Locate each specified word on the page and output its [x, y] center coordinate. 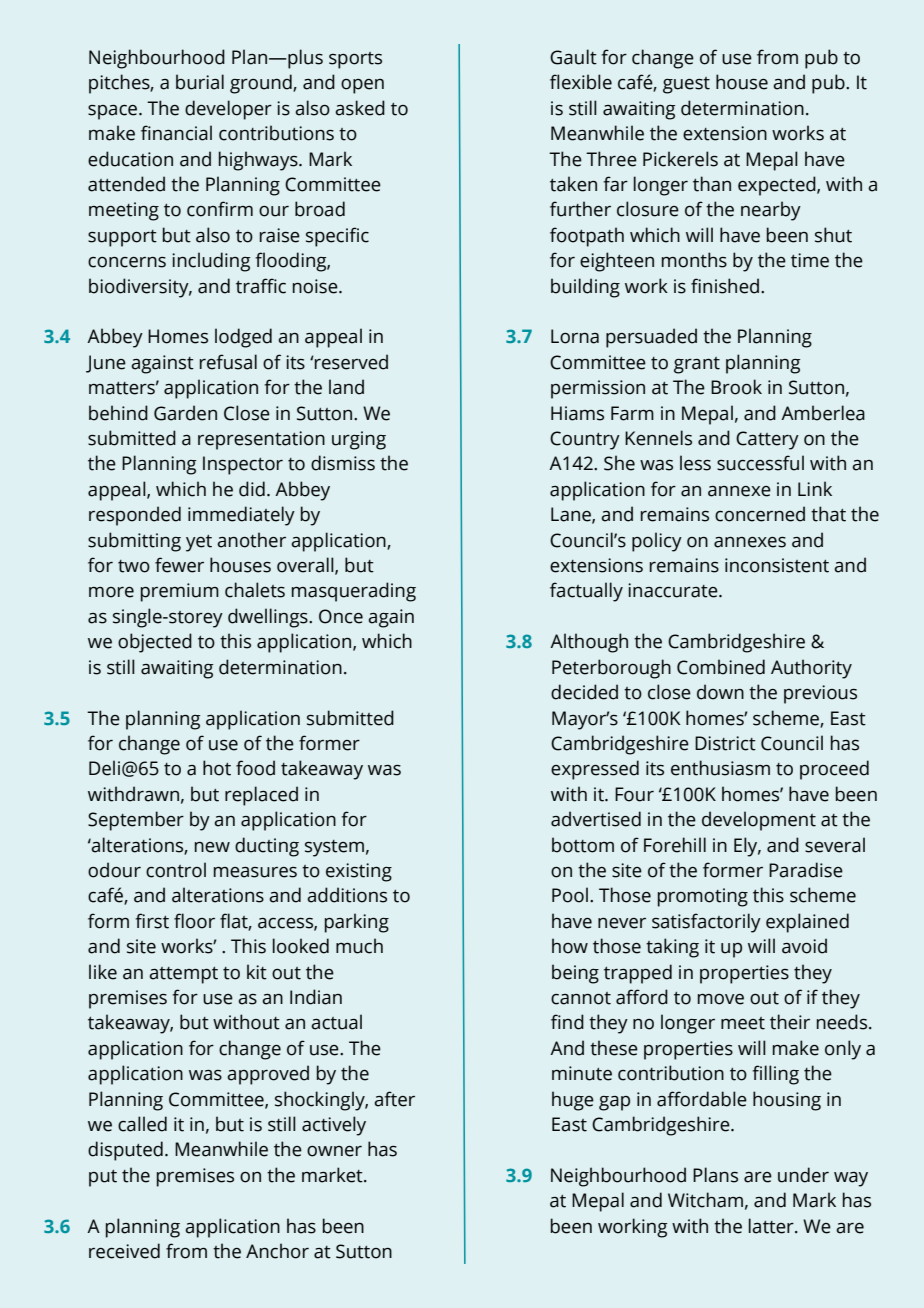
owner [334, 1151]
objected [155, 643]
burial [200, 82]
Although [589, 643]
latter [772, 1226]
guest [686, 85]
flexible [581, 82]
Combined [721, 667]
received [124, 1251]
